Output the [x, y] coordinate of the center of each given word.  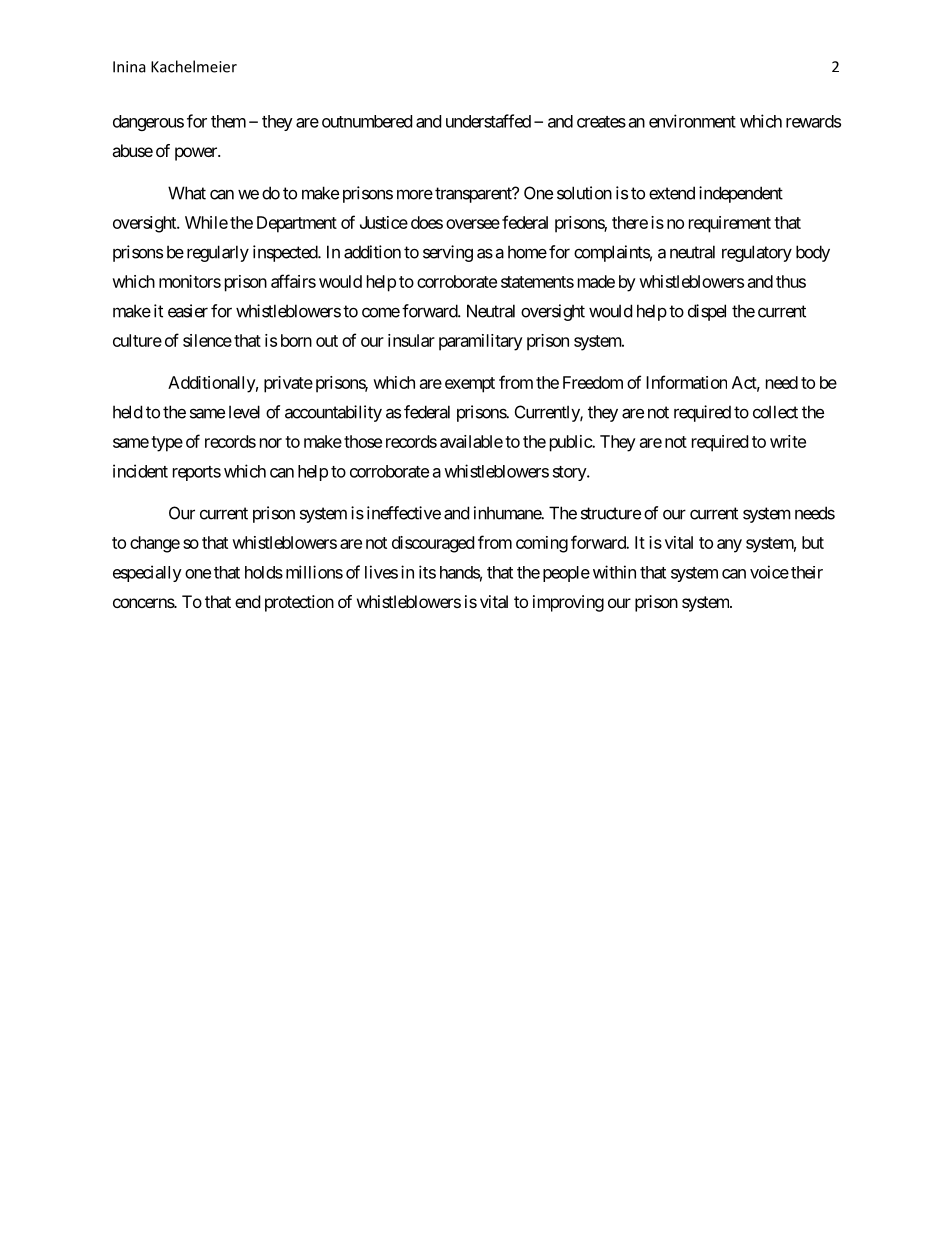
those [363, 441]
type [167, 444]
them [228, 121]
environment [692, 121]
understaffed [488, 121]
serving [448, 253]
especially [147, 573]
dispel [707, 312]
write [788, 441]
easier [188, 311]
